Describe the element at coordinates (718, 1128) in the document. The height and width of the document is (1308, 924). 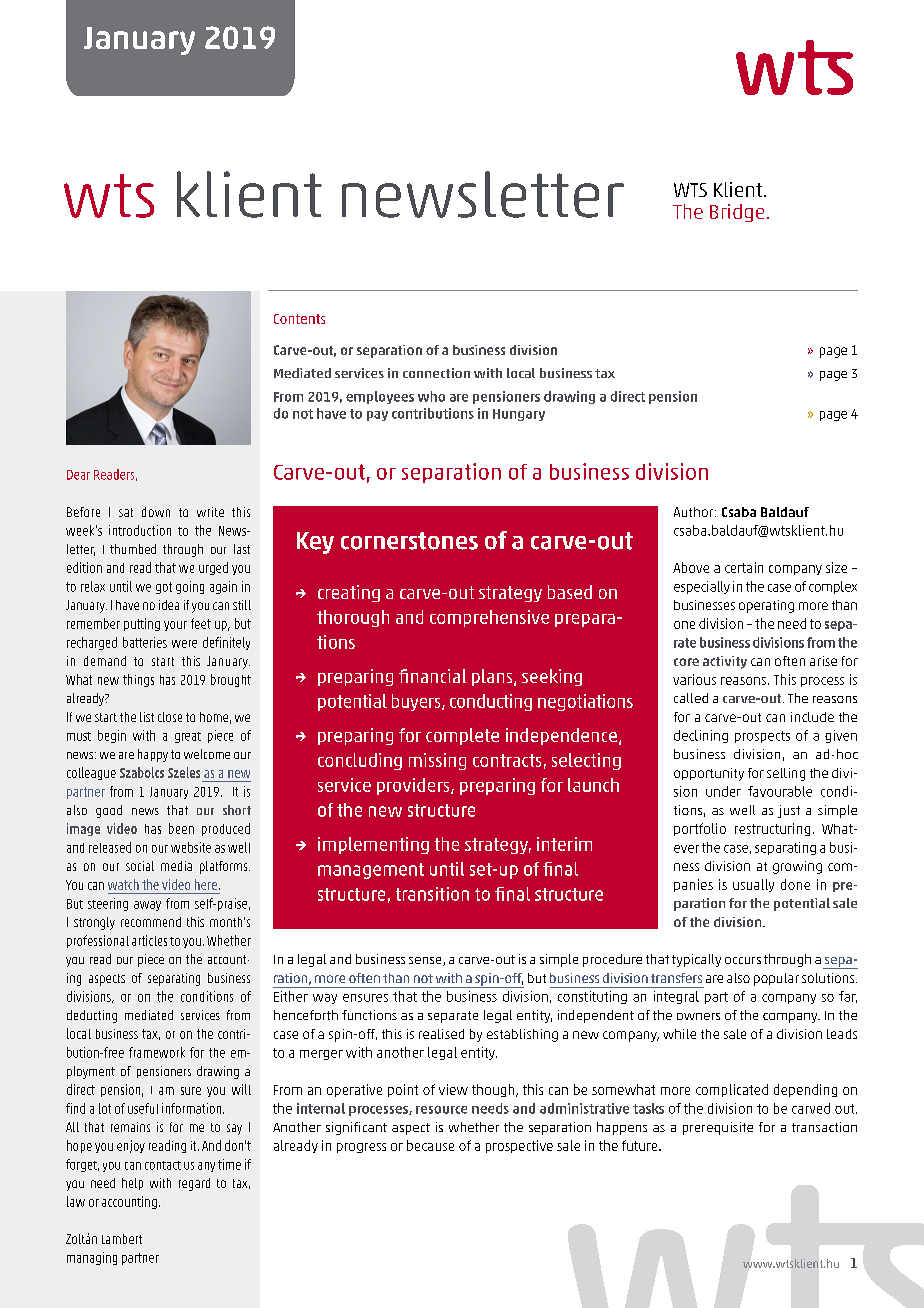
I see `prerequisite` at that location.
